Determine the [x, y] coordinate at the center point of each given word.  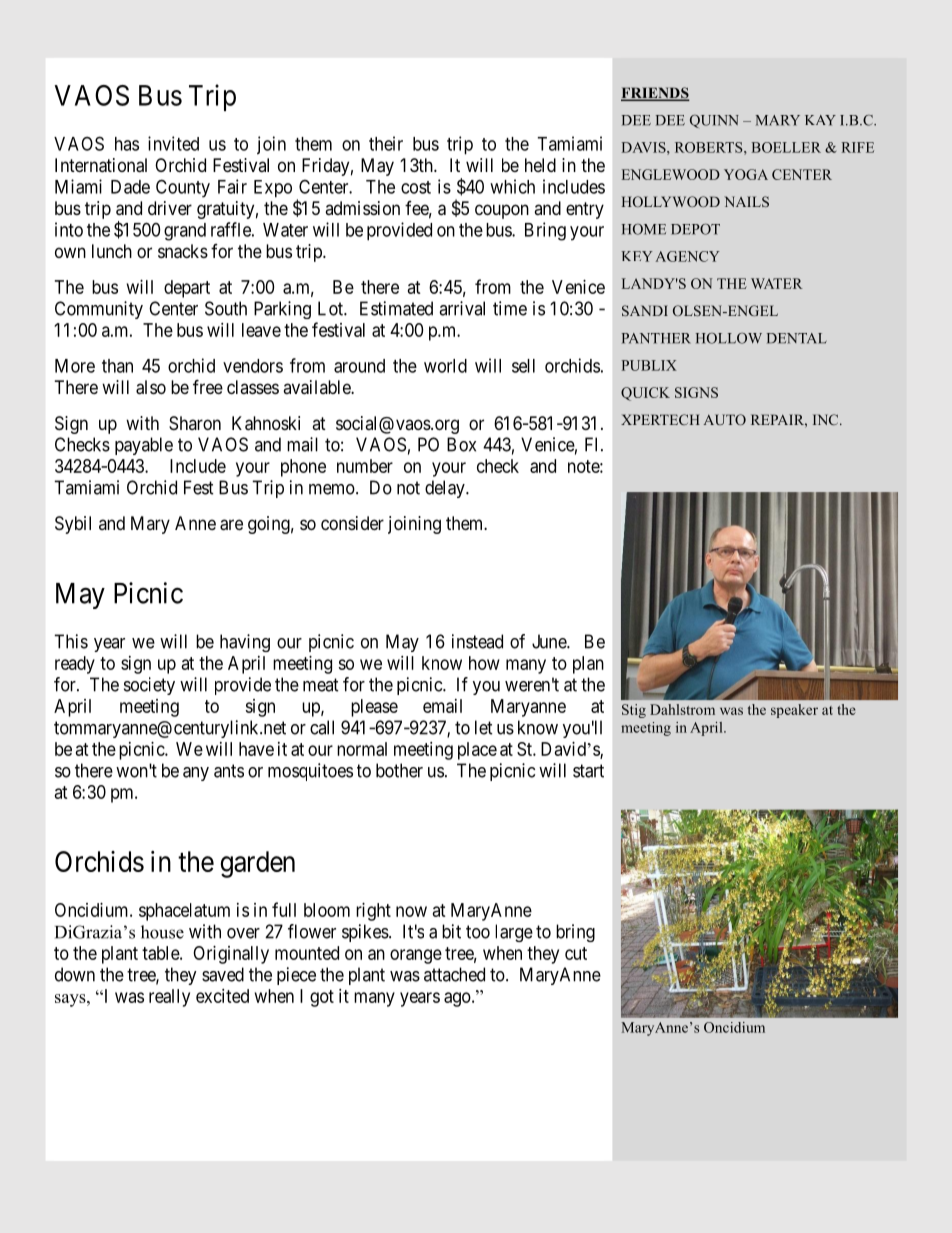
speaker [794, 711]
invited [173, 143]
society [149, 686]
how [484, 663]
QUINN [714, 121]
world [445, 366]
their [386, 143]
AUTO [724, 419]
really [169, 998]
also [151, 387]
